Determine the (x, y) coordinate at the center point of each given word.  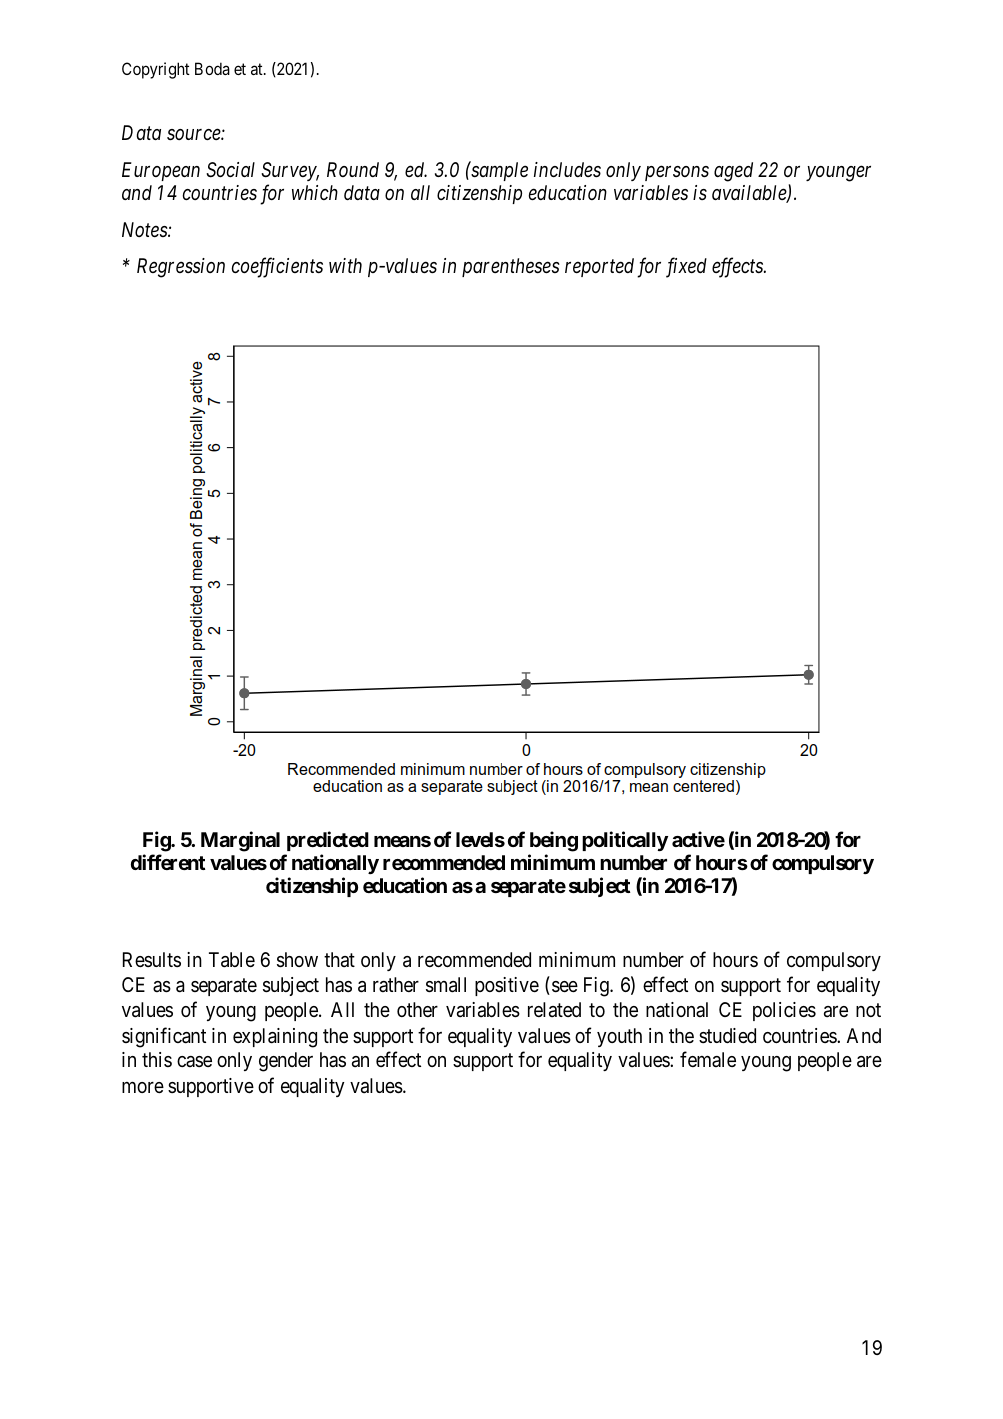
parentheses (511, 267)
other (417, 1009)
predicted (328, 841)
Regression (181, 268)
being (554, 841)
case (194, 1061)
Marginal (240, 841)
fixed (686, 268)
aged (733, 172)
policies (784, 1011)
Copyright (156, 70)
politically (625, 841)
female (708, 1059)
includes (567, 170)
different (168, 862)
